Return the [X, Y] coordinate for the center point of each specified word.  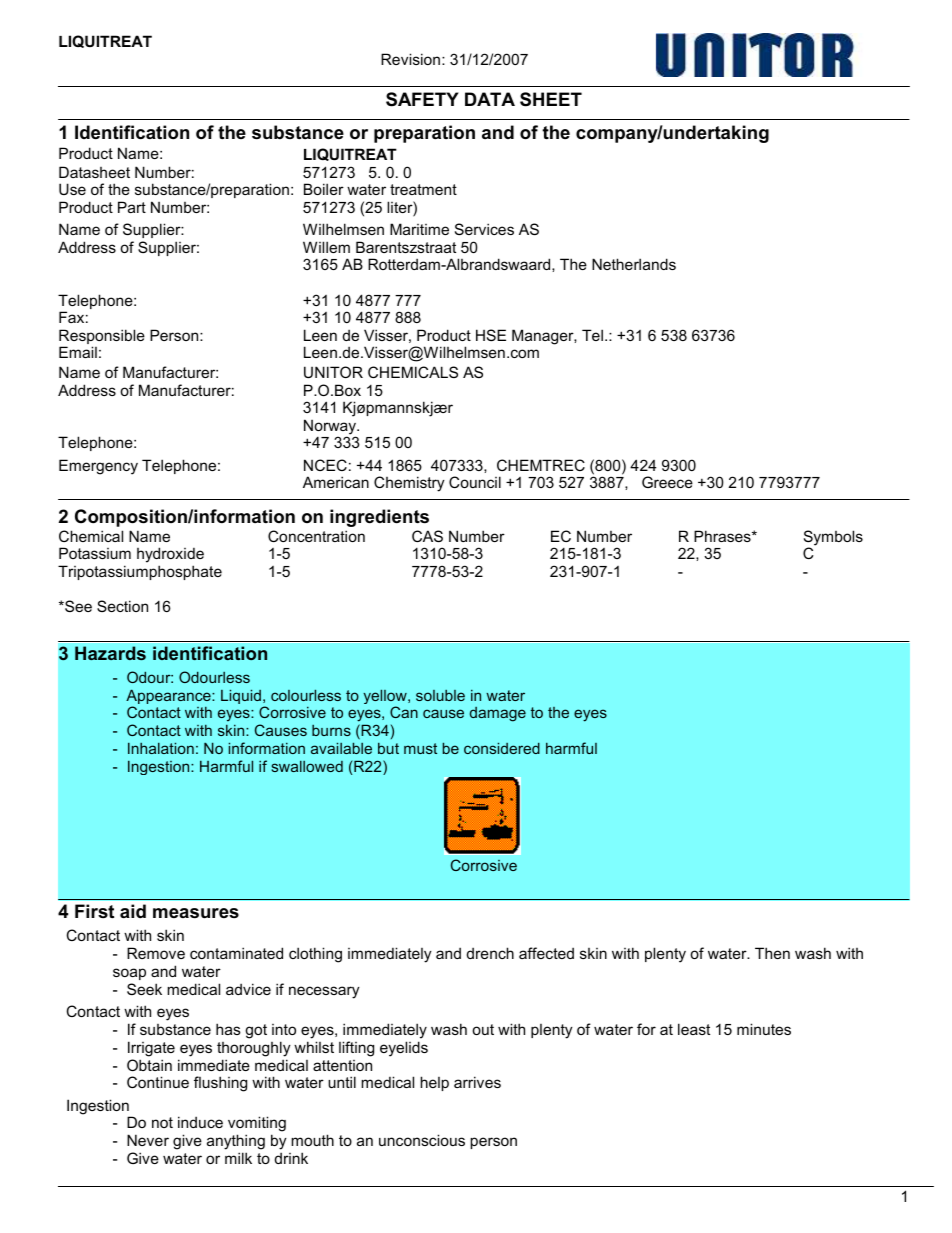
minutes [764, 1029]
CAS [427, 536]
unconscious [422, 1140]
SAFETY [422, 99]
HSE [491, 335]
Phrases [723, 536]
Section [122, 606]
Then [772, 953]
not [162, 1122]
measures [196, 913]
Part [132, 207]
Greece [667, 482]
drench [490, 953]
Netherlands [634, 264]
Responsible [102, 338]
